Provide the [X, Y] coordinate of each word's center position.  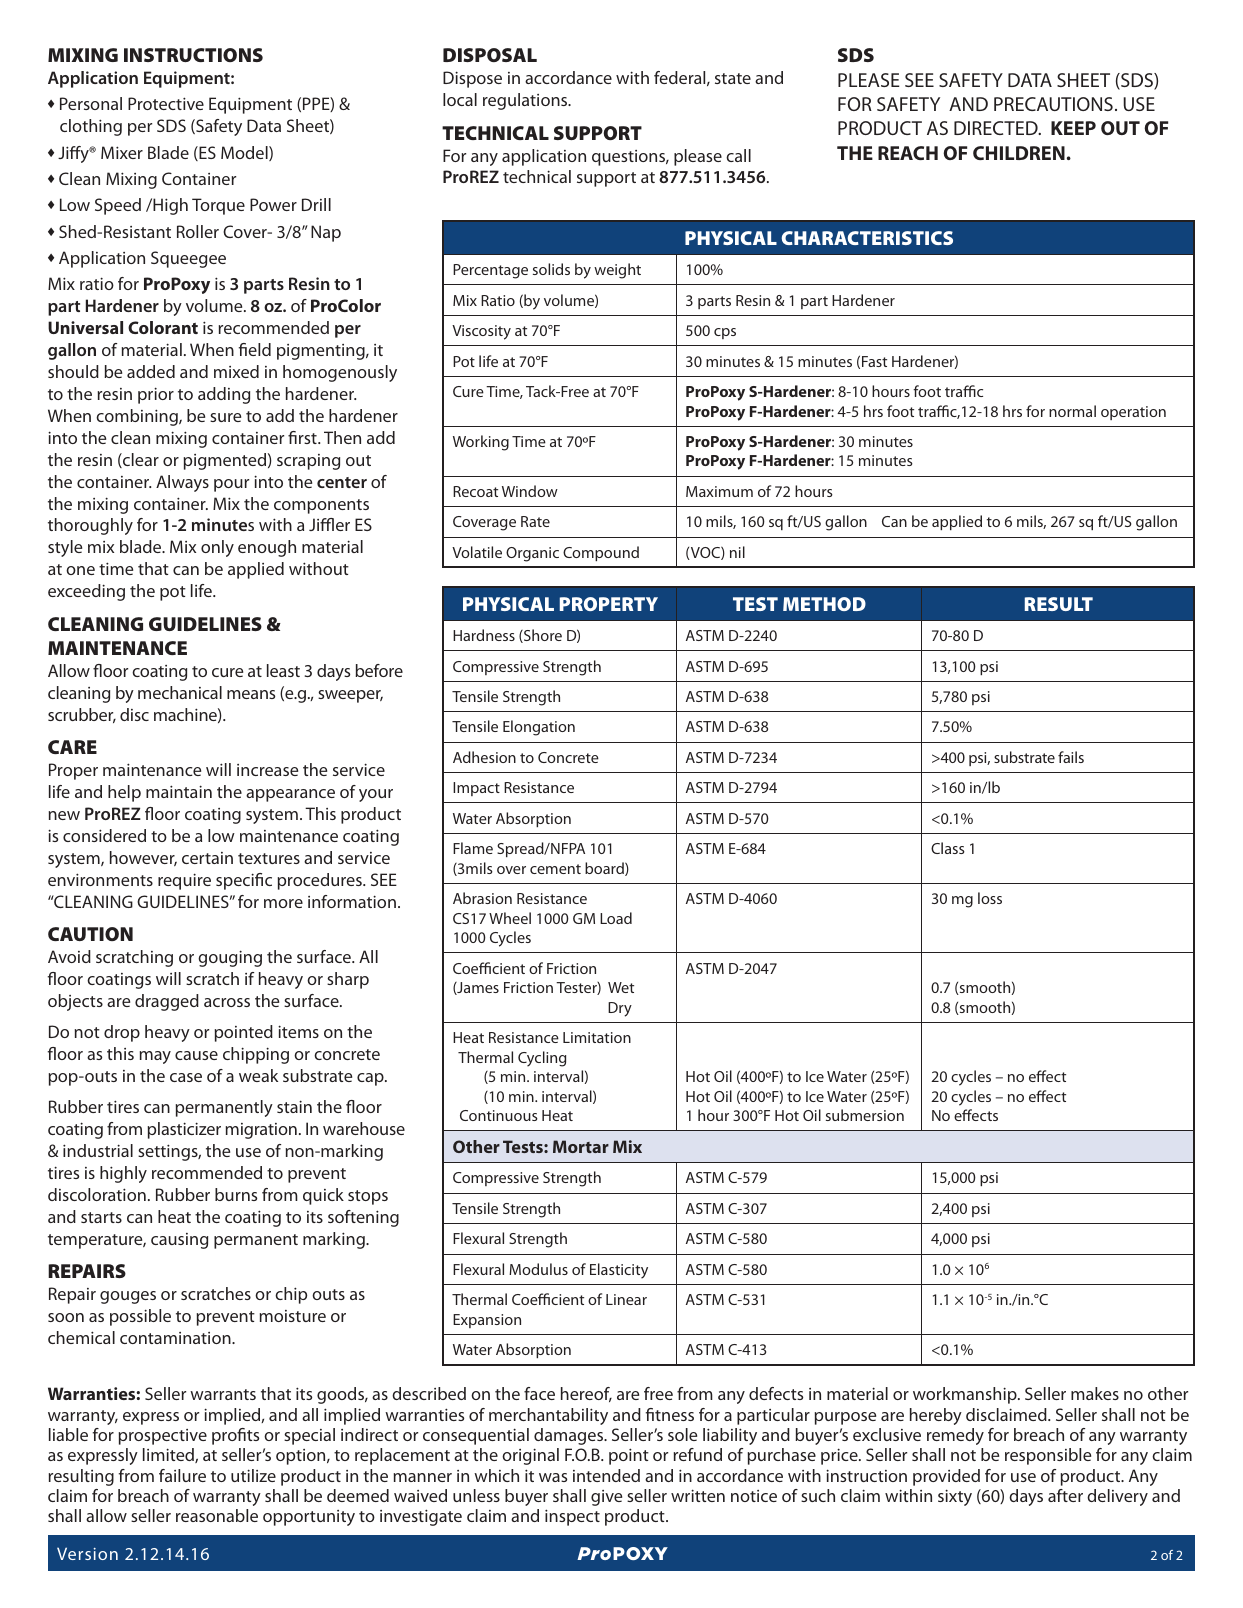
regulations [526, 101]
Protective [166, 103]
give [606, 1498]
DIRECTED [997, 128]
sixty [955, 1497]
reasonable [217, 1515]
